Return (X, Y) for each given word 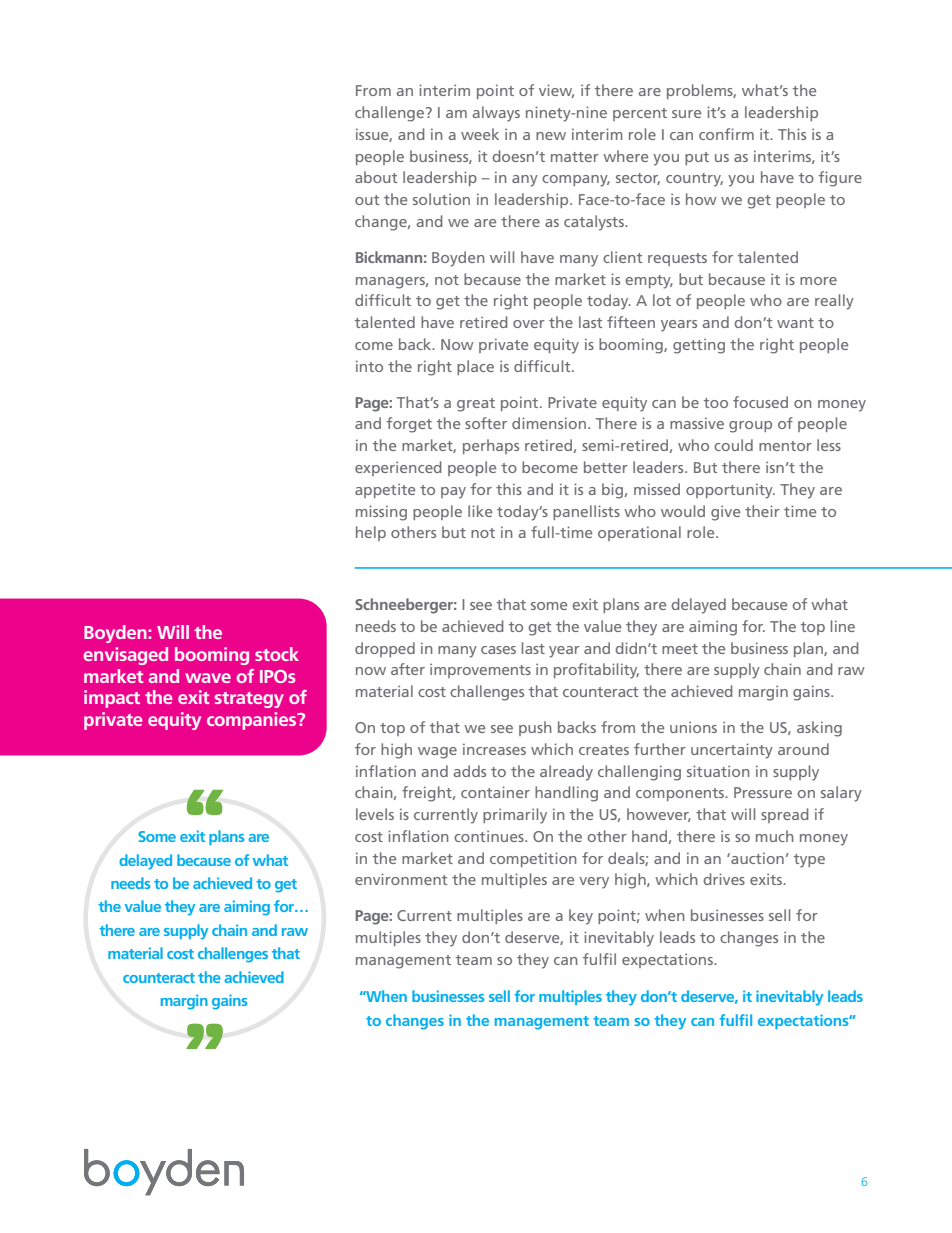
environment (401, 879)
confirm (726, 134)
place (475, 367)
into (369, 366)
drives (724, 879)
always (496, 114)
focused (760, 402)
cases (498, 650)
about (376, 177)
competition (533, 859)
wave (208, 678)
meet (680, 649)
